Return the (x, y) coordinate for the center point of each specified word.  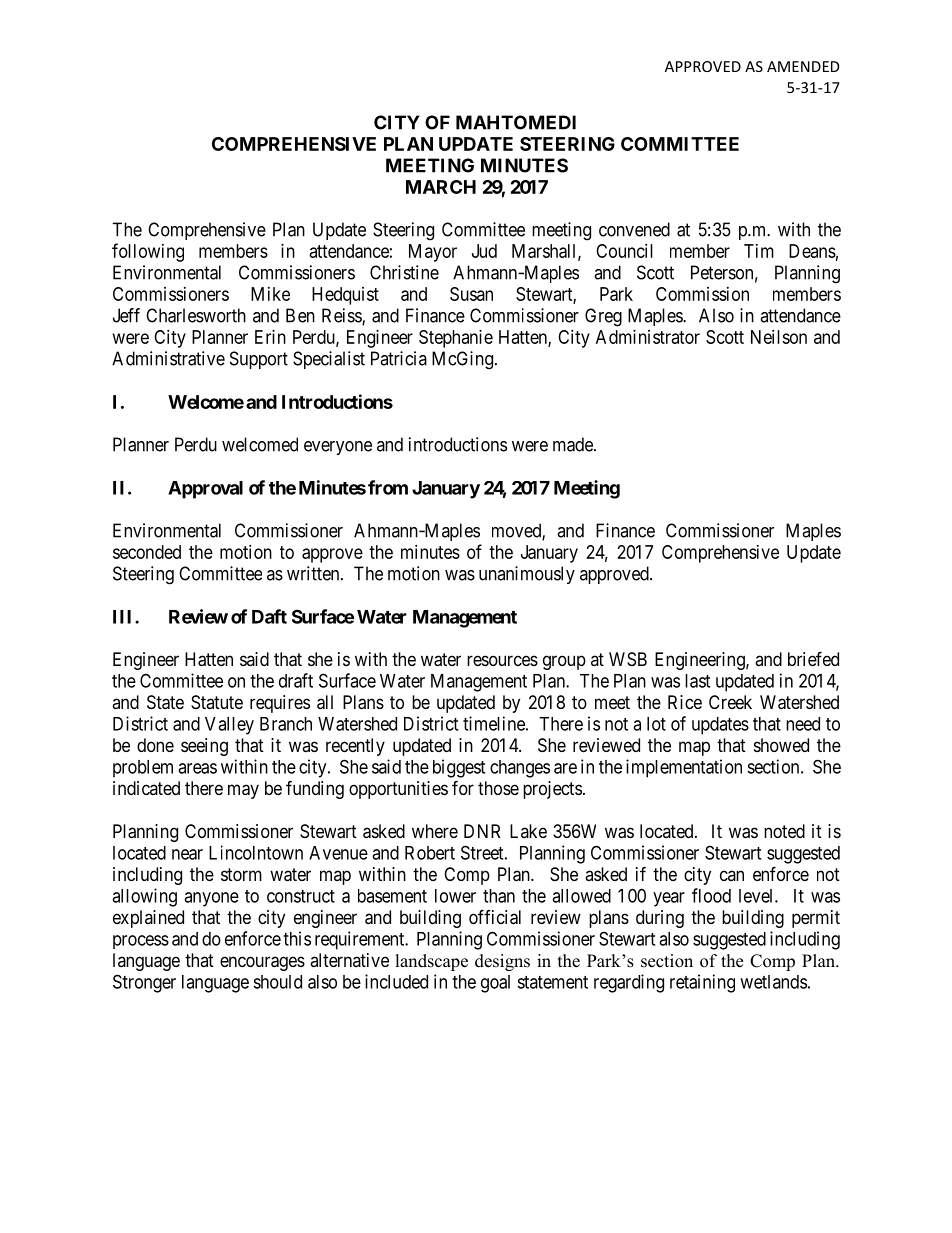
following (148, 252)
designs (502, 962)
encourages (262, 963)
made (574, 444)
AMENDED (803, 66)
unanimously (527, 575)
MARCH (441, 187)
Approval (205, 490)
